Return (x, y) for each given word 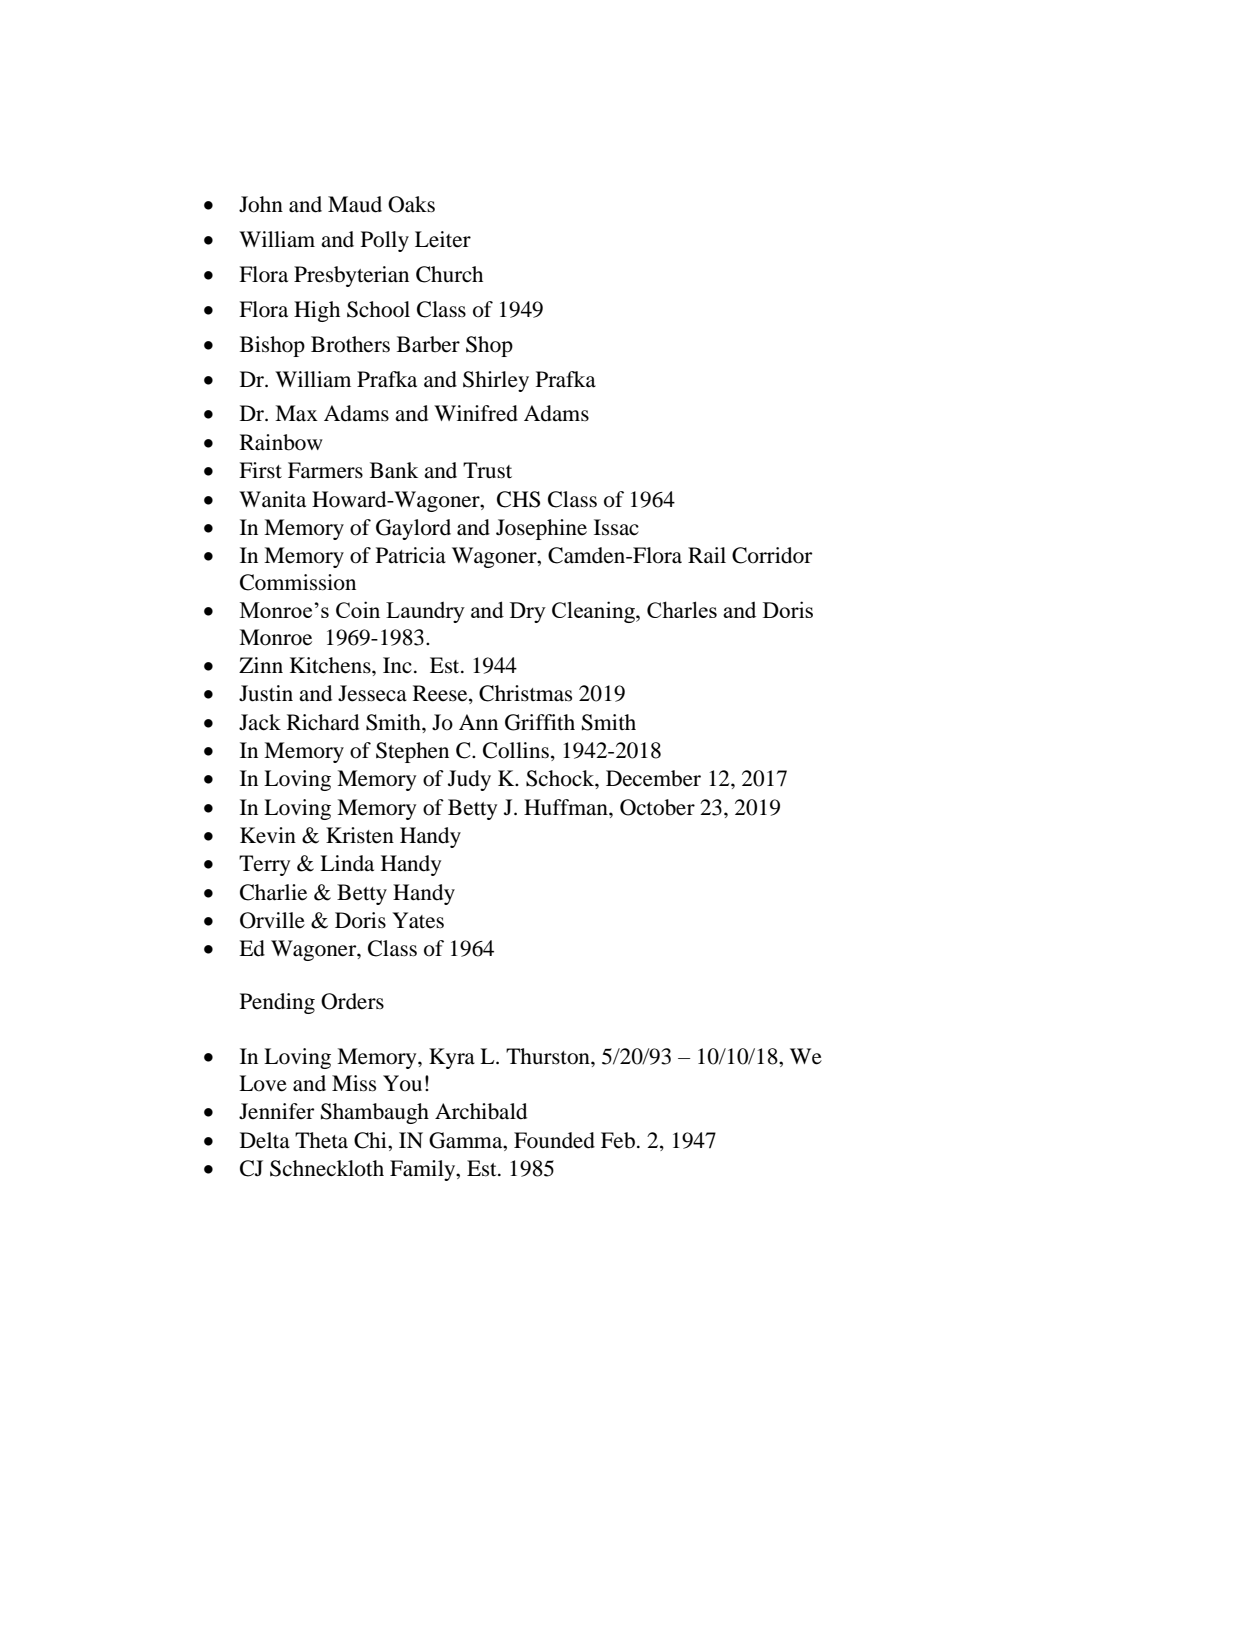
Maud (355, 204)
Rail (707, 555)
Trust (487, 470)
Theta (321, 1140)
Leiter (443, 239)
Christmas (525, 693)
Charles (682, 609)
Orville (272, 920)
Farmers (325, 470)
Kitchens (331, 665)
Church (449, 274)
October (657, 807)
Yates (418, 920)
